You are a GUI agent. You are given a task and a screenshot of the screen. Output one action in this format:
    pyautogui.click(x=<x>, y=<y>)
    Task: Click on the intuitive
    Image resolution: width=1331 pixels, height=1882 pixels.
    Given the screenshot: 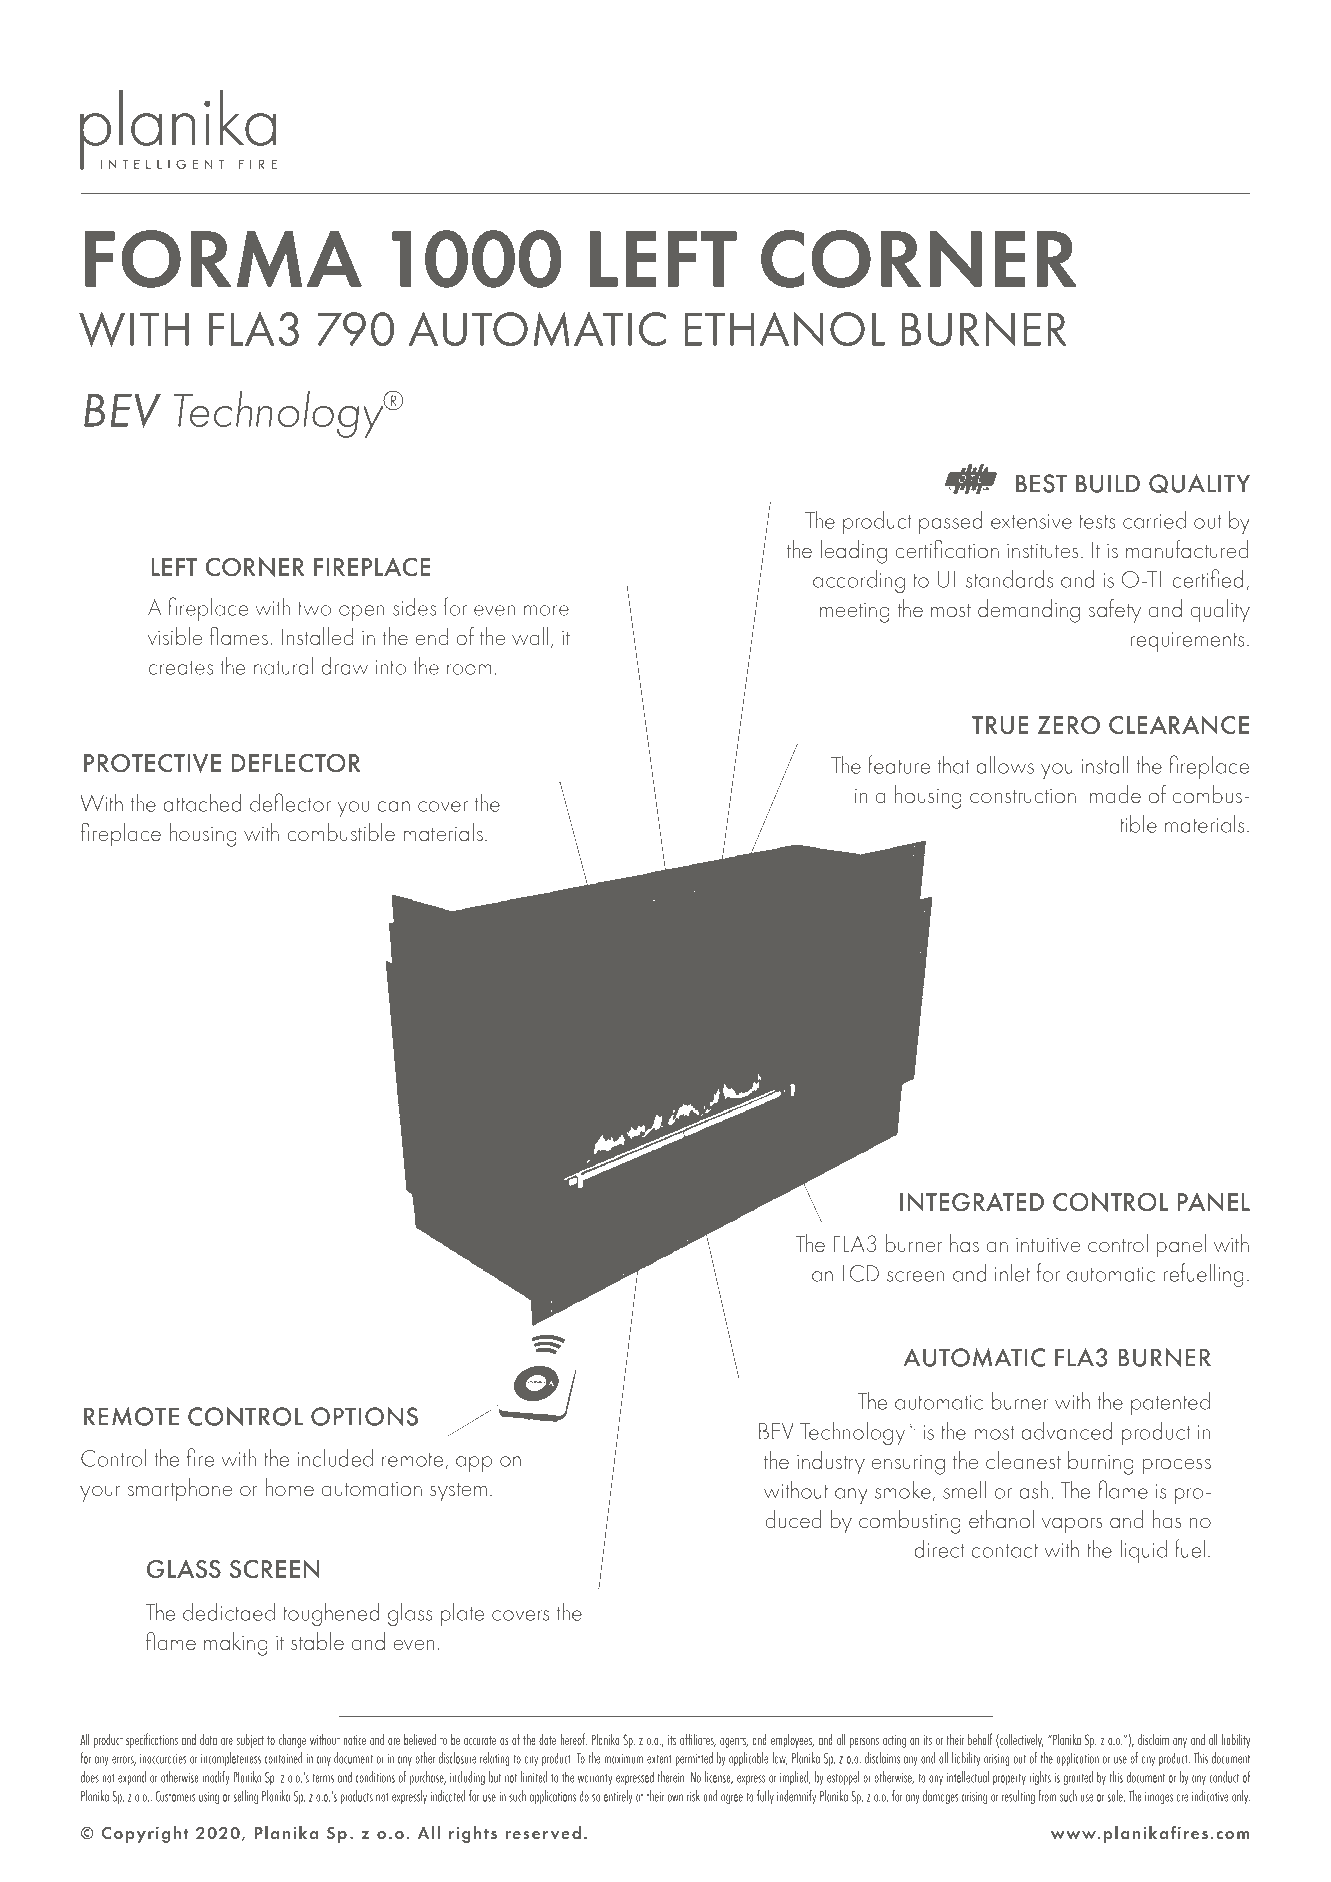 What is the action you would take?
    pyautogui.click(x=1048, y=1245)
